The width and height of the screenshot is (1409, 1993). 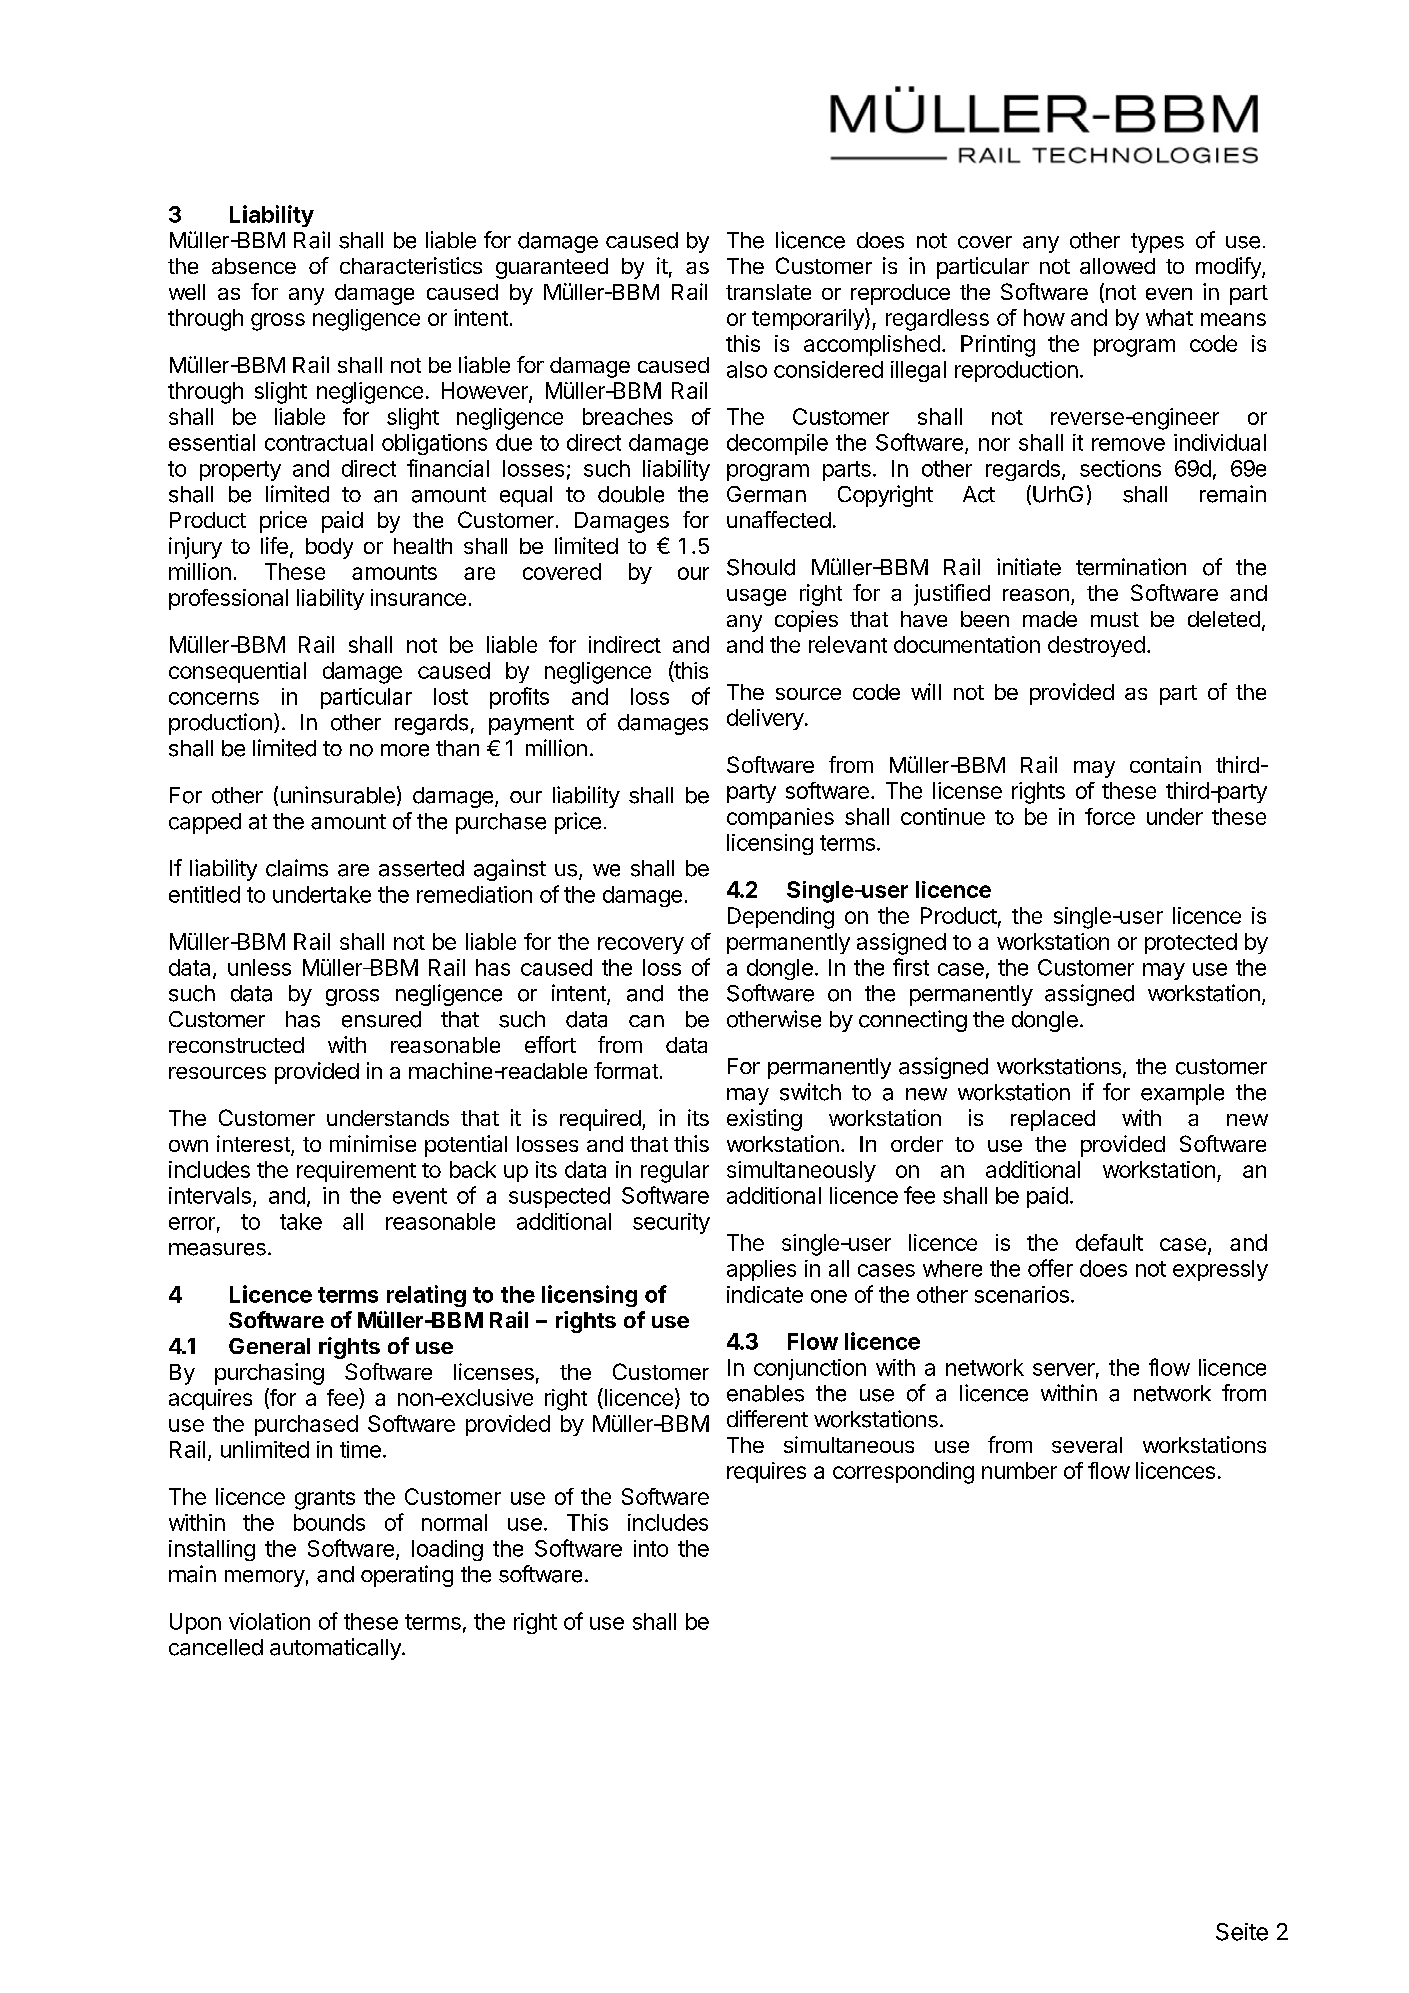 What do you see at coordinates (1242, 1932) in the screenshot?
I see `Seite` at bounding box center [1242, 1932].
